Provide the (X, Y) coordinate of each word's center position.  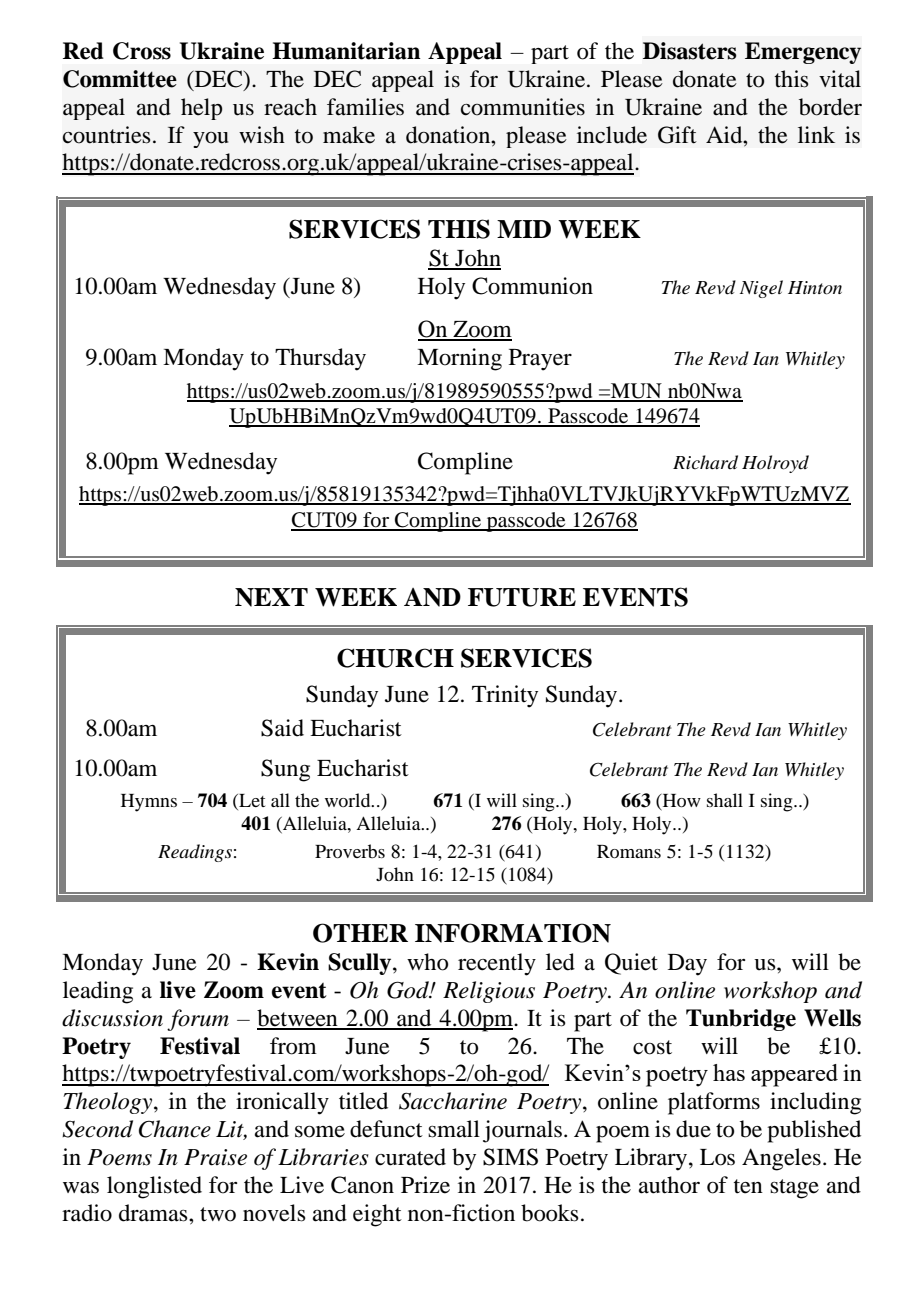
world (349, 800)
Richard (705, 462)
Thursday (320, 359)
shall (725, 800)
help (201, 109)
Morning (459, 359)
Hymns (149, 803)
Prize (425, 1185)
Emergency (803, 53)
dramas (154, 1213)
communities (523, 107)
